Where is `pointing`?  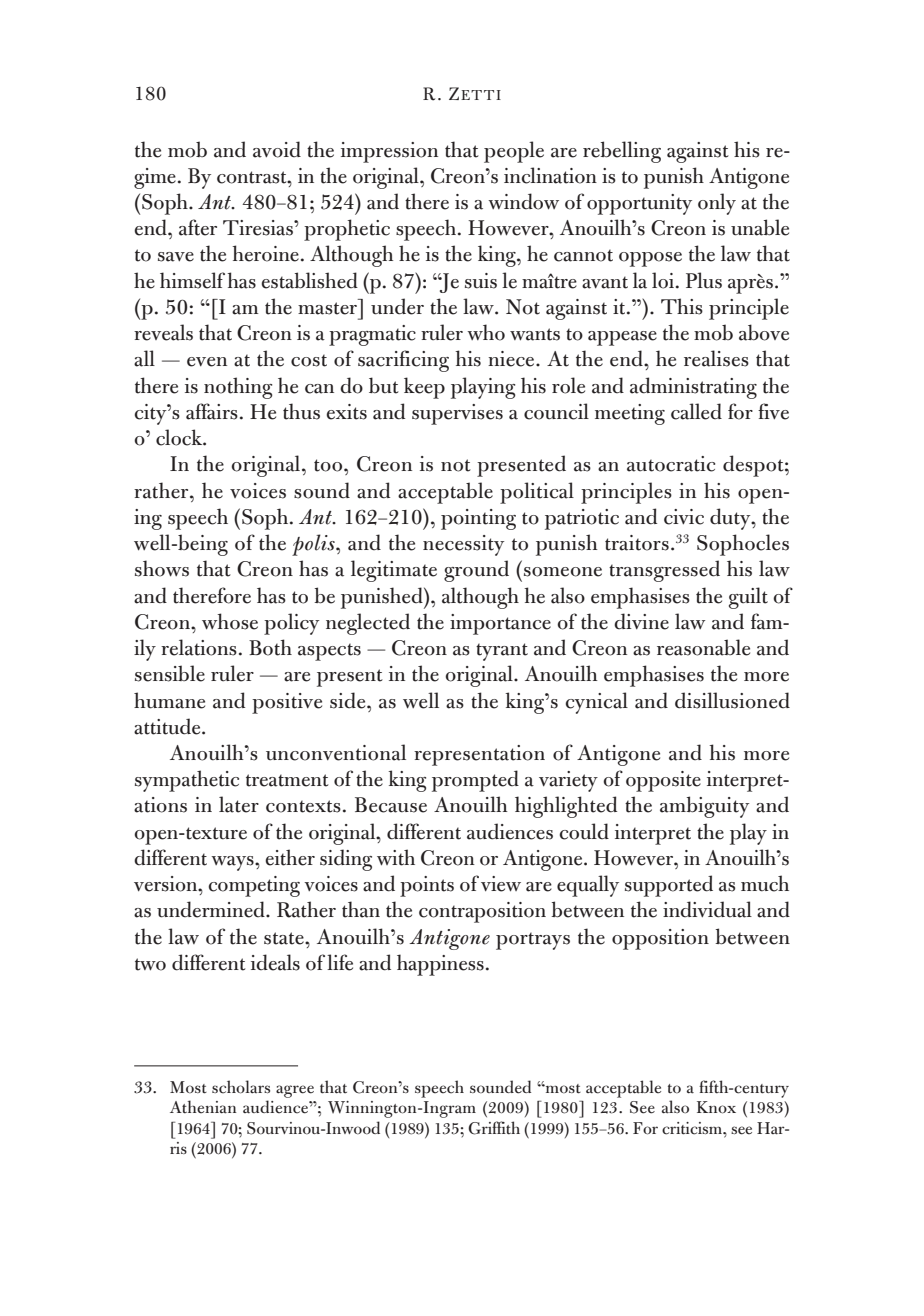
pointing is located at coordinates (478, 519).
